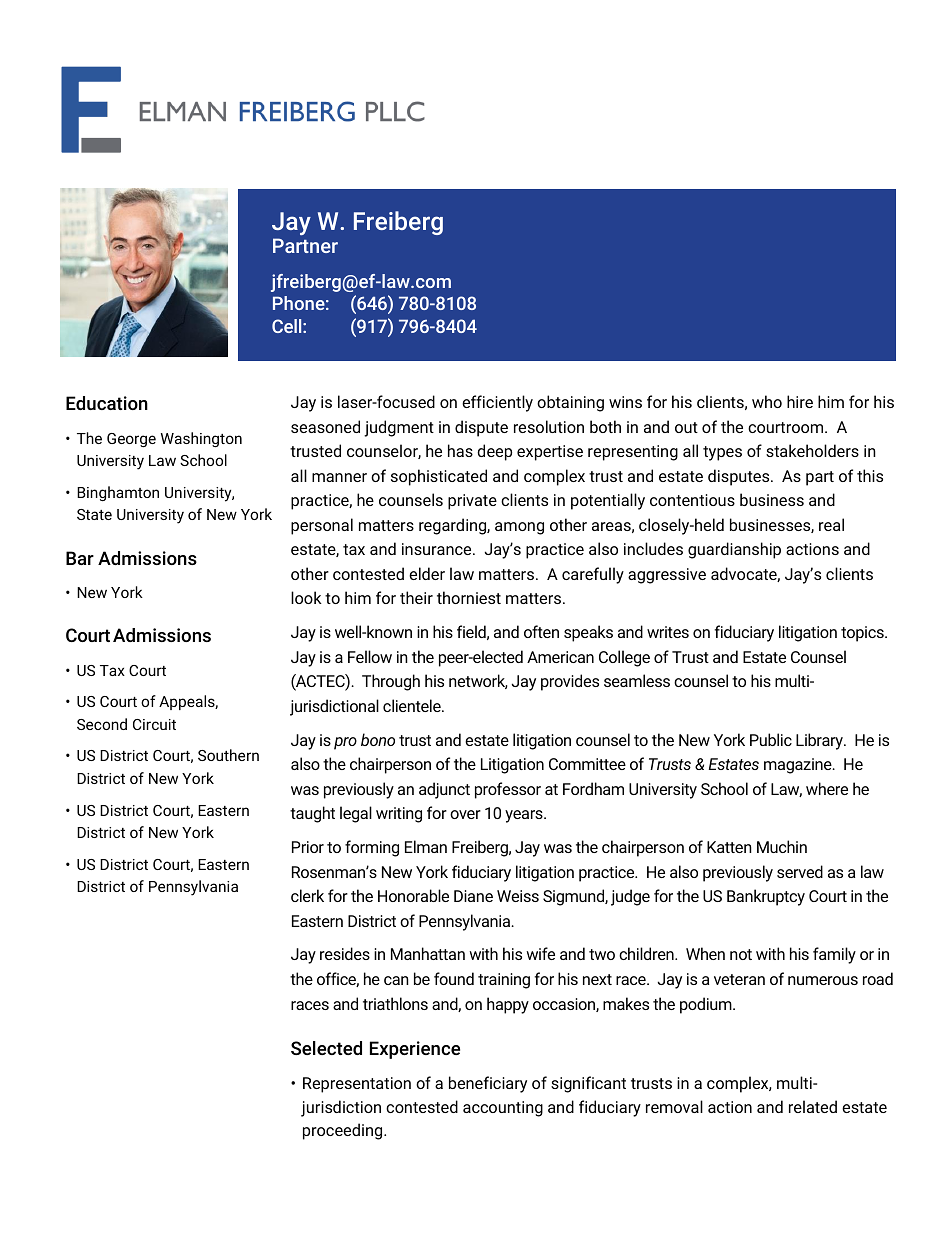 The width and height of the screenshot is (952, 1233). I want to click on Washington, so click(201, 439).
